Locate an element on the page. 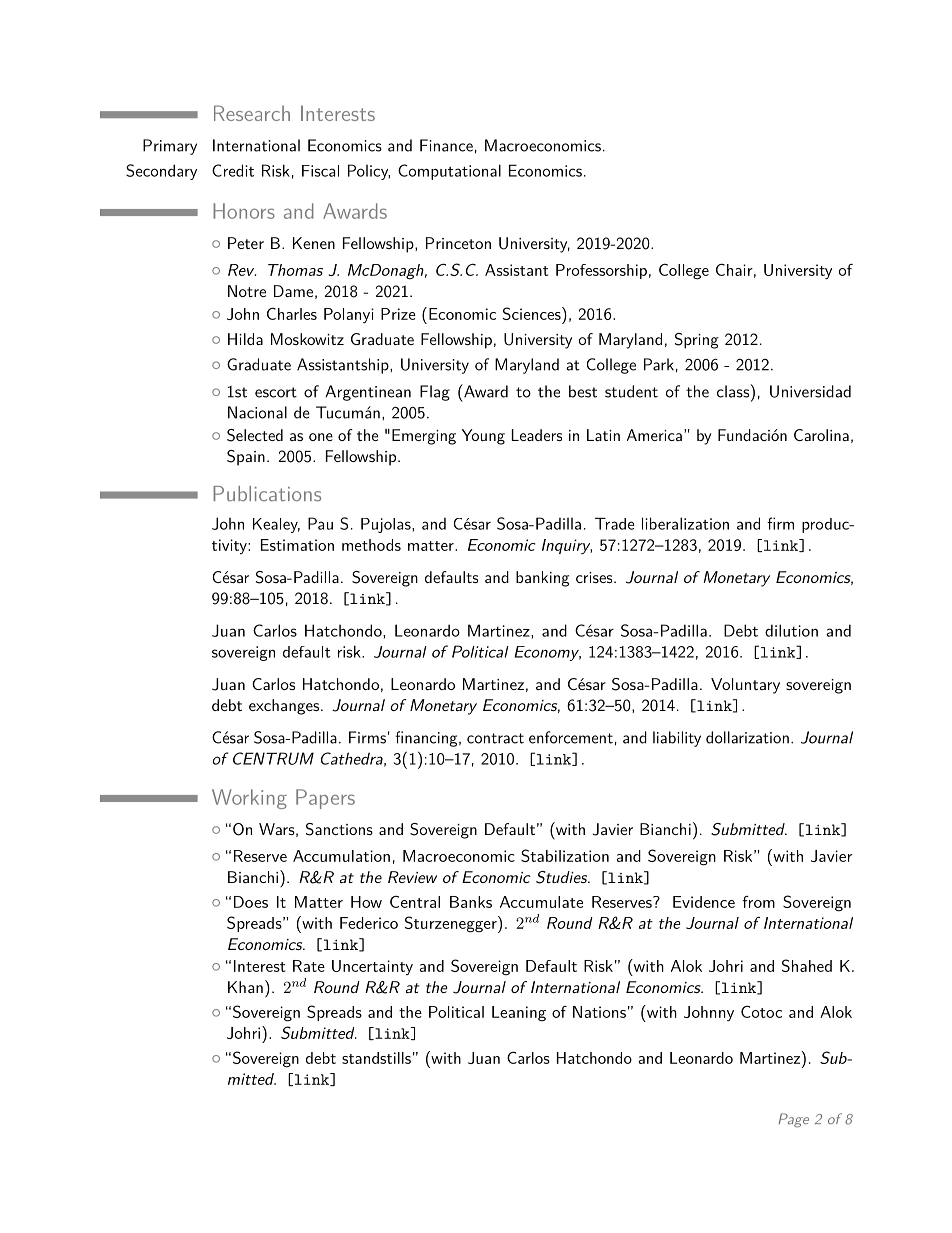 Image resolution: width=952 pixels, height=1233 pixels. Flag is located at coordinates (435, 393).
